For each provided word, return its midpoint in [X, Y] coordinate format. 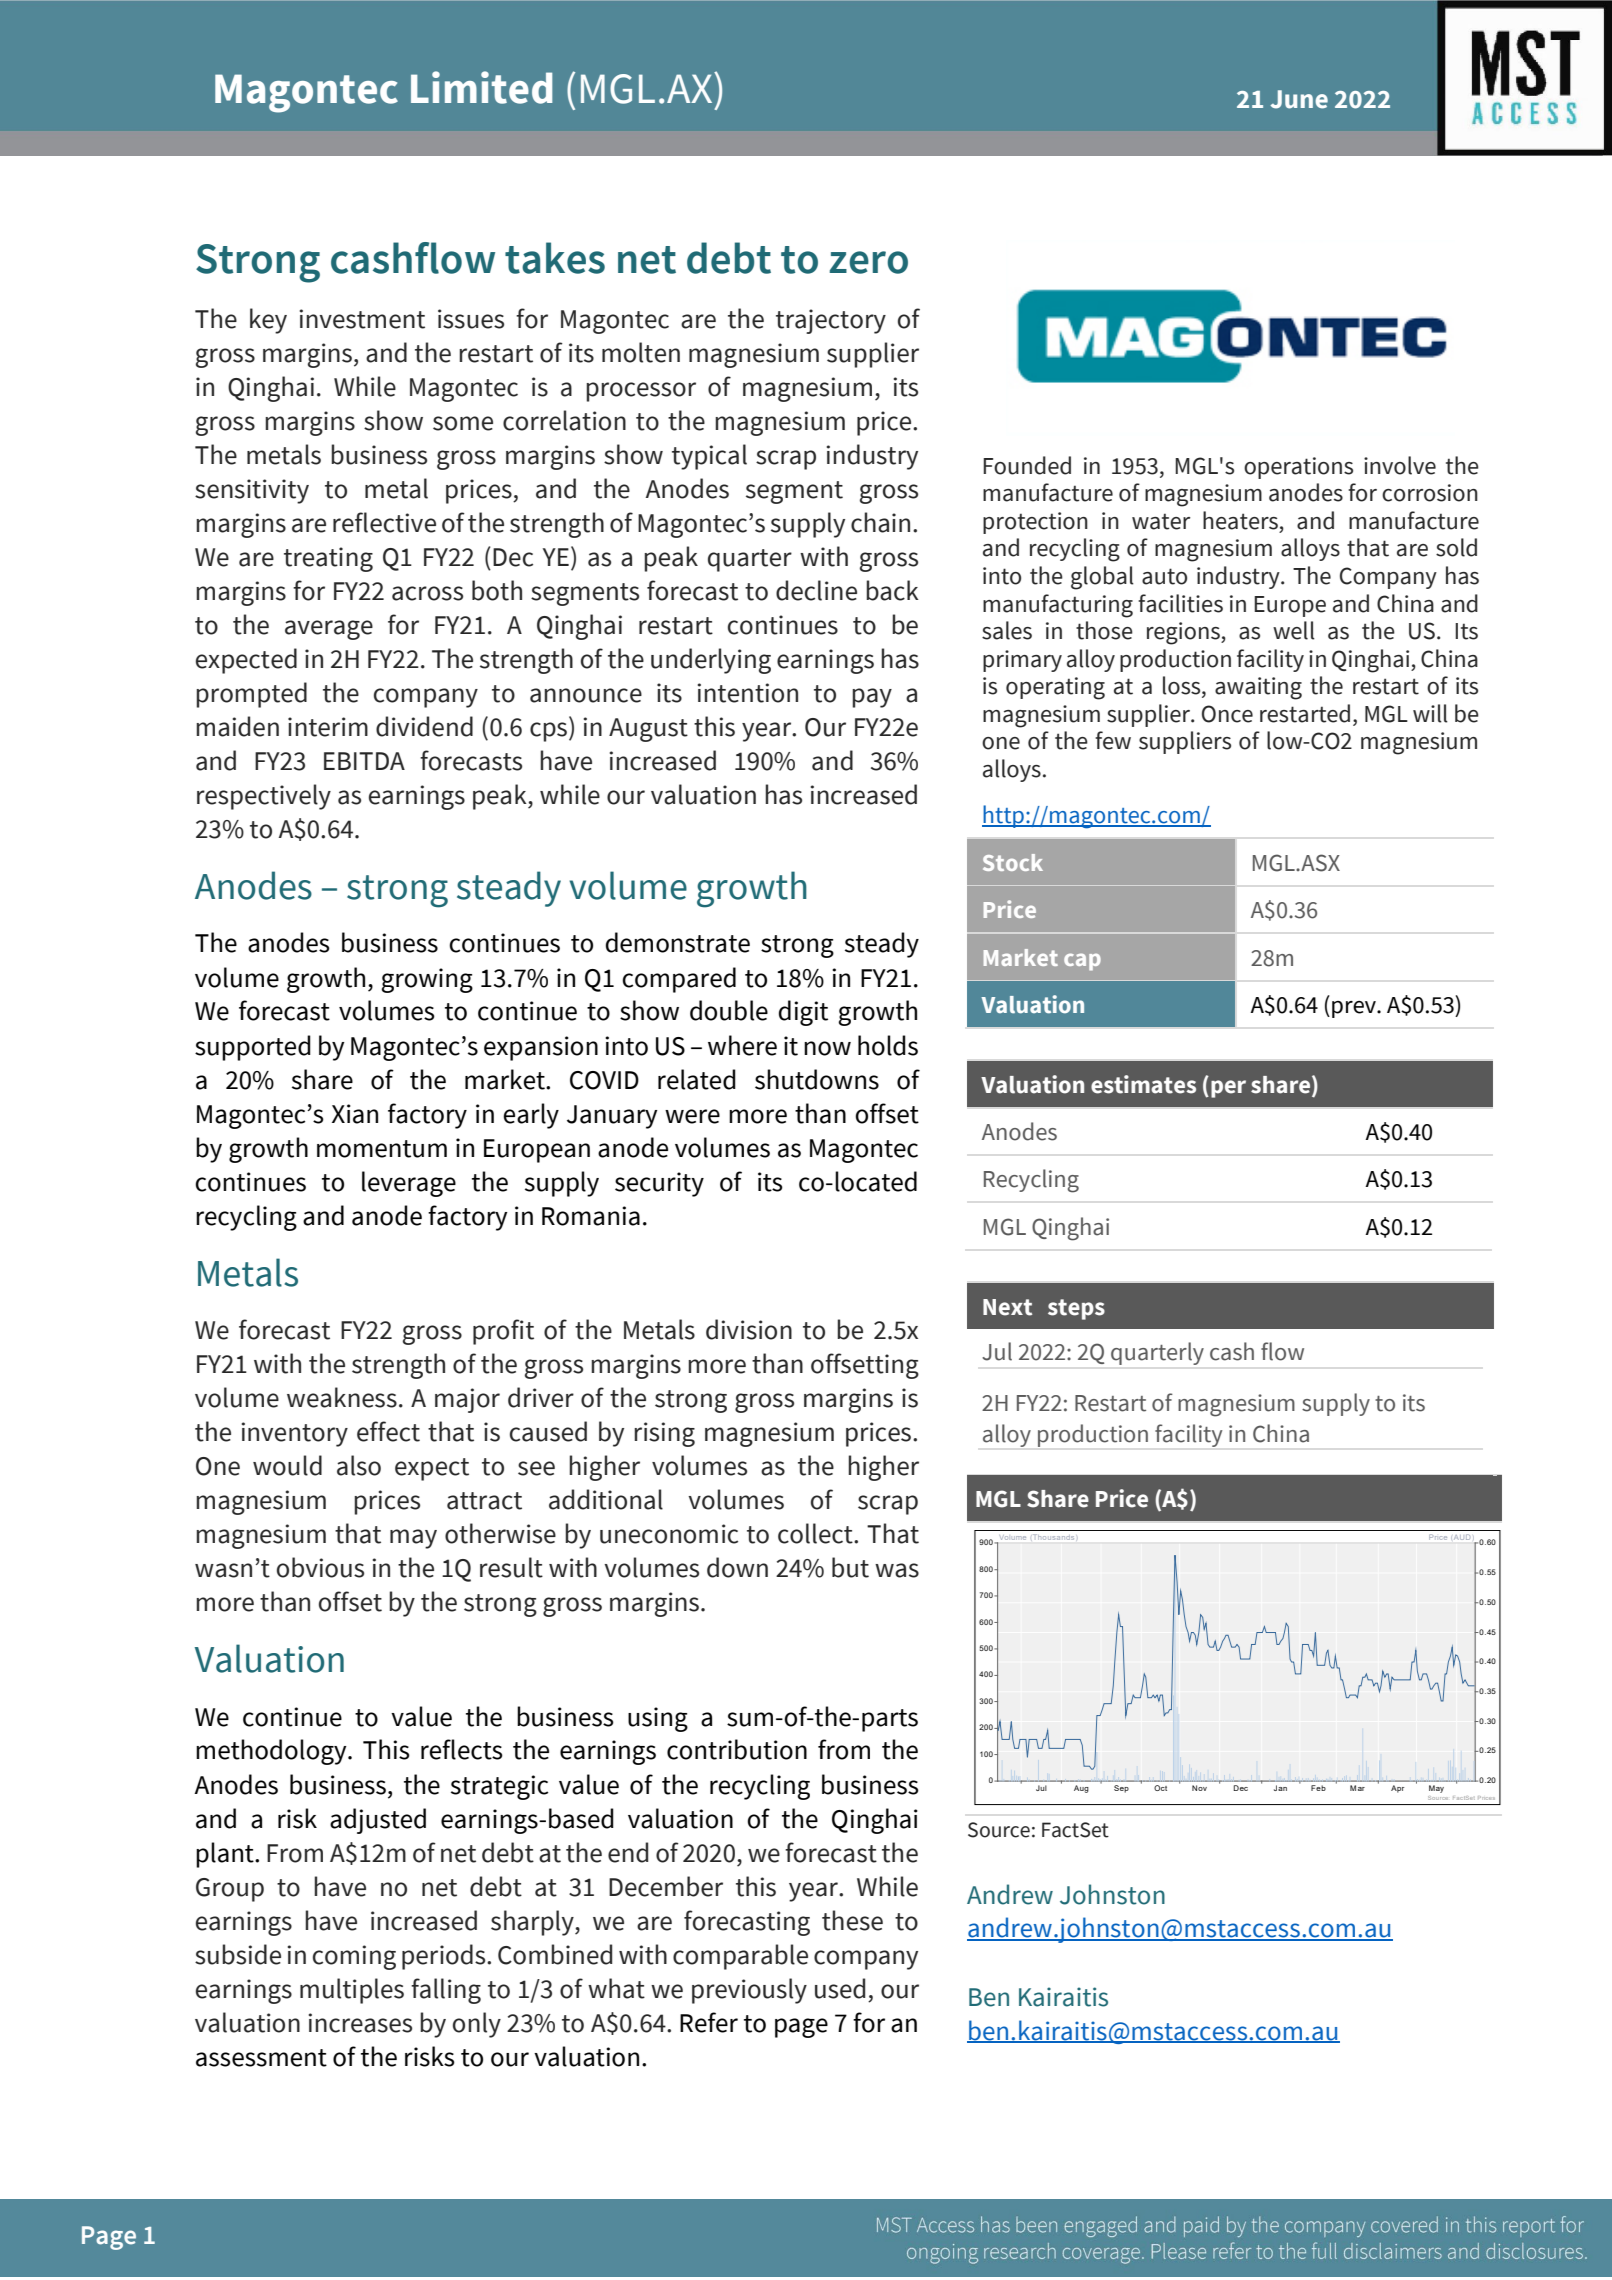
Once [1227, 714]
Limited [481, 87]
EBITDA [364, 761]
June [1299, 99]
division [749, 1329]
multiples [352, 1991]
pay [872, 698]
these [852, 1920]
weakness [342, 1397]
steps [1076, 1309]
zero [868, 262]
